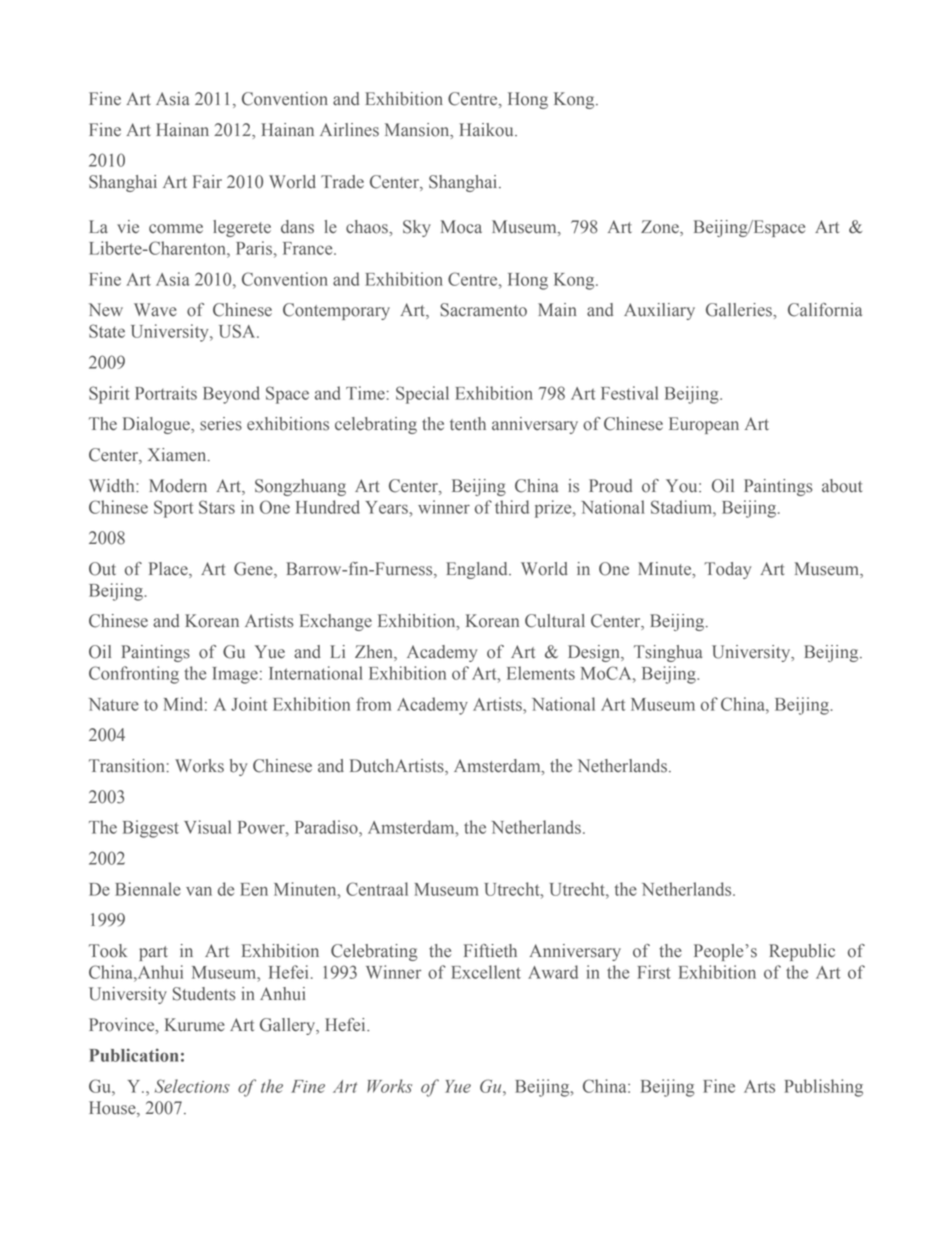  I want to click on Modern, so click(178, 486).
